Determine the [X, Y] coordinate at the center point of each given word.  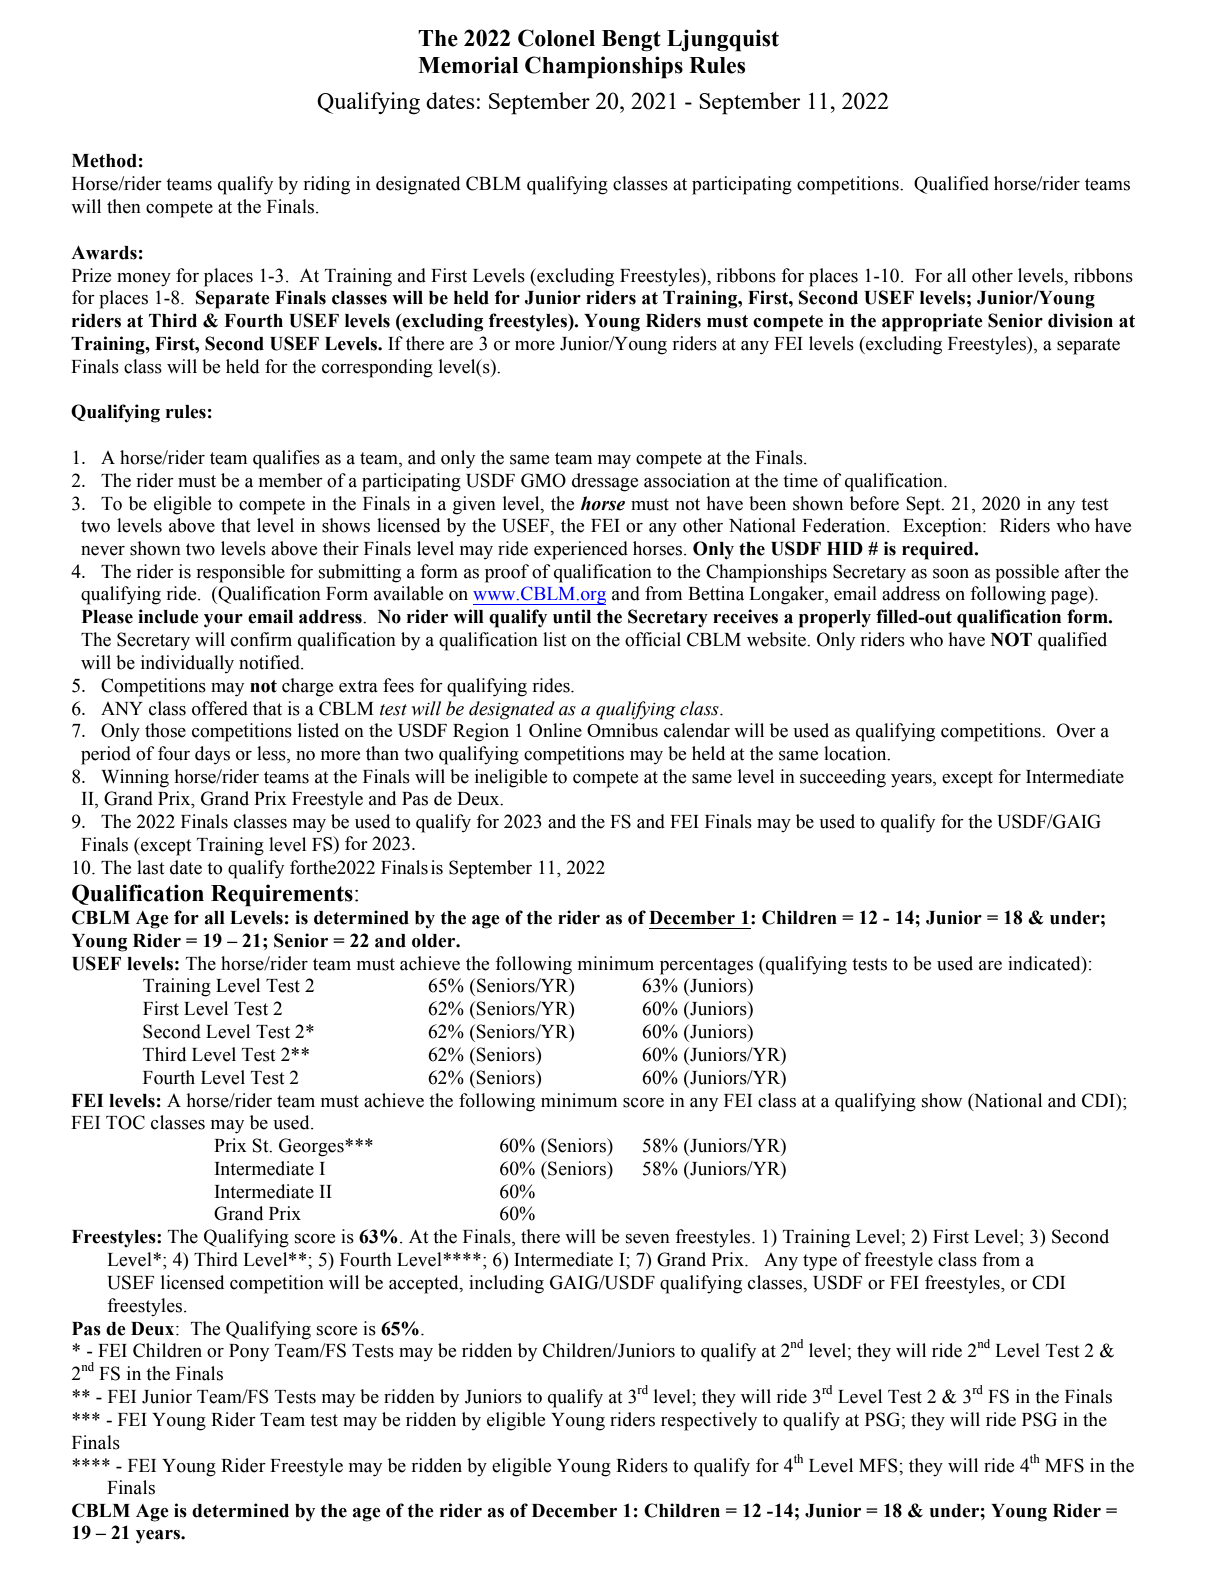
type [820, 1262]
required [939, 550]
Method [104, 161]
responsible [240, 573]
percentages [706, 966]
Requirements [282, 895]
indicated [1045, 964]
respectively [709, 1421]
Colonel [556, 38]
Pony [249, 1353]
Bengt [631, 41]
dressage [605, 482]
